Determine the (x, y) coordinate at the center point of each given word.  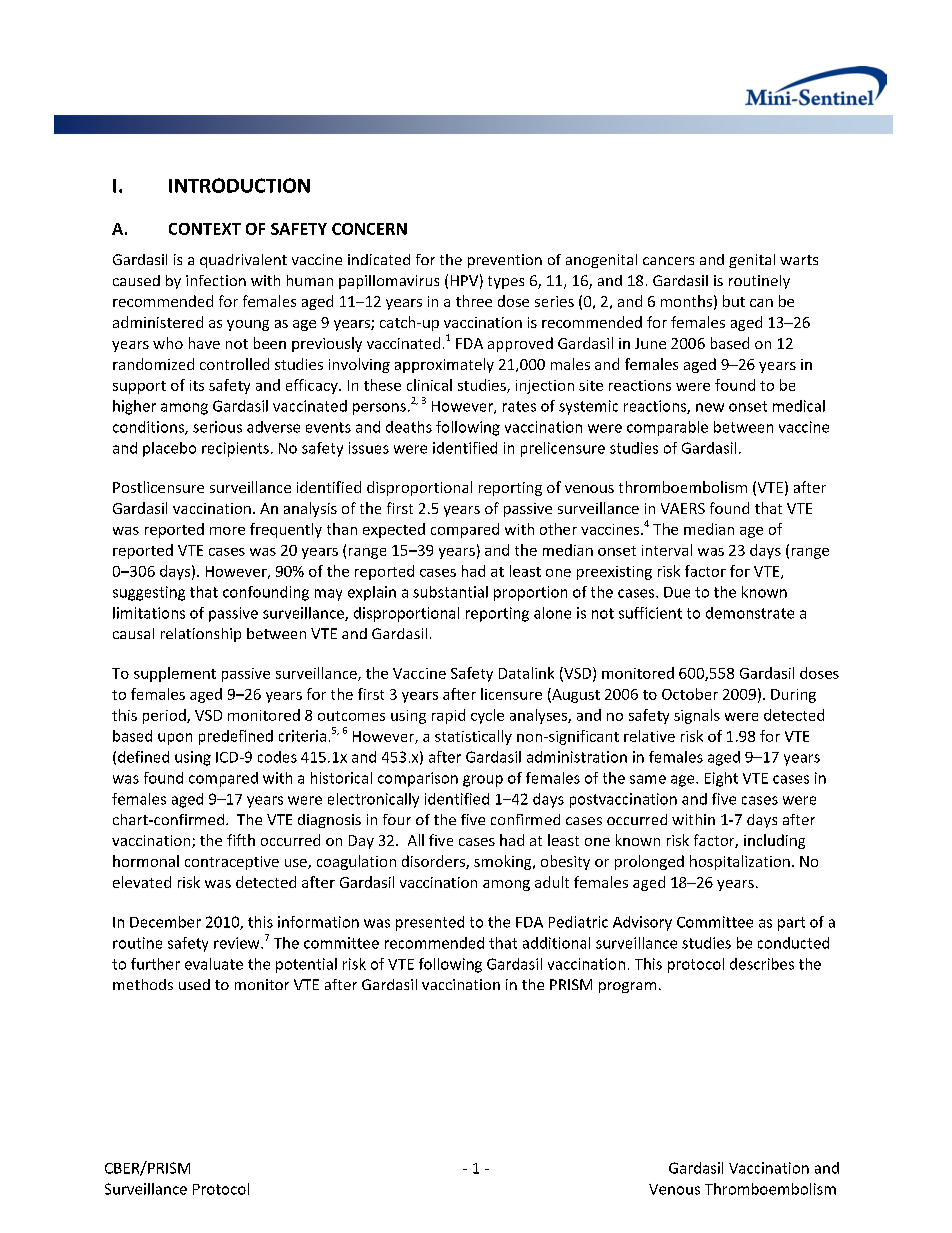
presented (430, 923)
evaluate (214, 964)
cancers (668, 261)
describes (762, 964)
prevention (505, 261)
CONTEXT (205, 229)
